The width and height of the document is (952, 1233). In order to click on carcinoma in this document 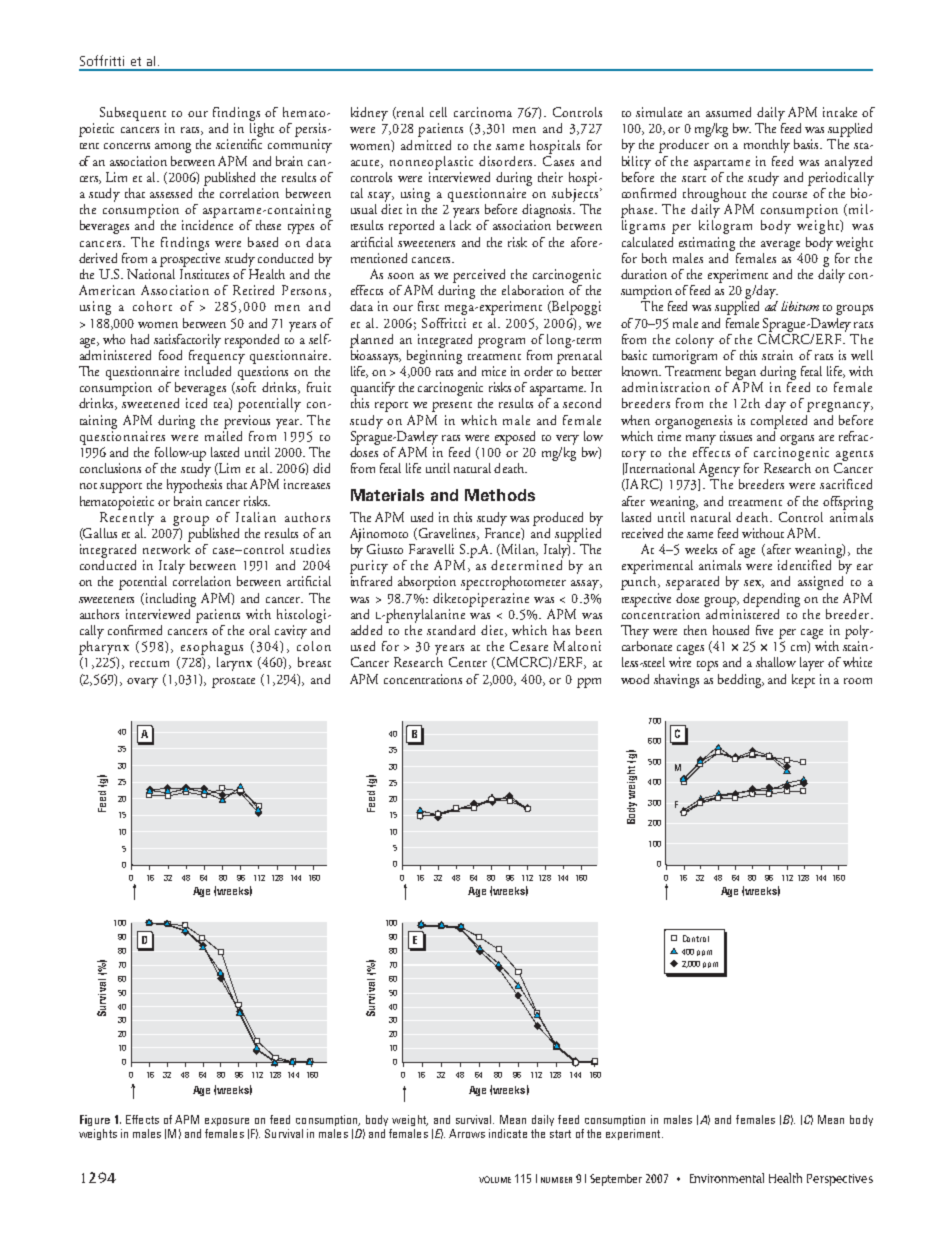, I will do `click(483, 112)`.
